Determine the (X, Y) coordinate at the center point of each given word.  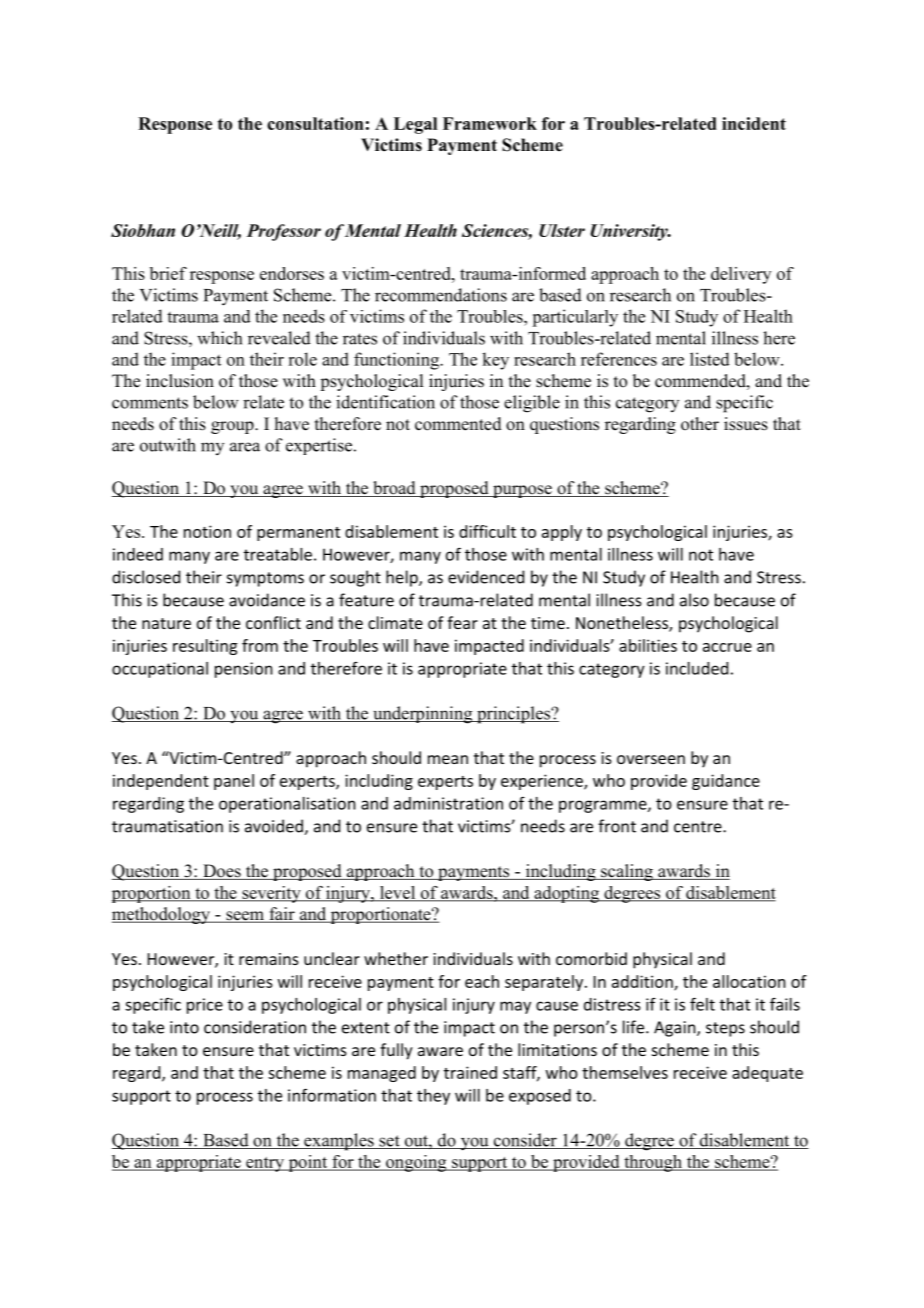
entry (265, 1164)
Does (222, 872)
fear (462, 622)
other (700, 424)
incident (754, 123)
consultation (315, 123)
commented (458, 424)
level (397, 893)
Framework (490, 123)
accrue (727, 647)
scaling (627, 872)
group (233, 427)
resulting (205, 647)
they (433, 1097)
